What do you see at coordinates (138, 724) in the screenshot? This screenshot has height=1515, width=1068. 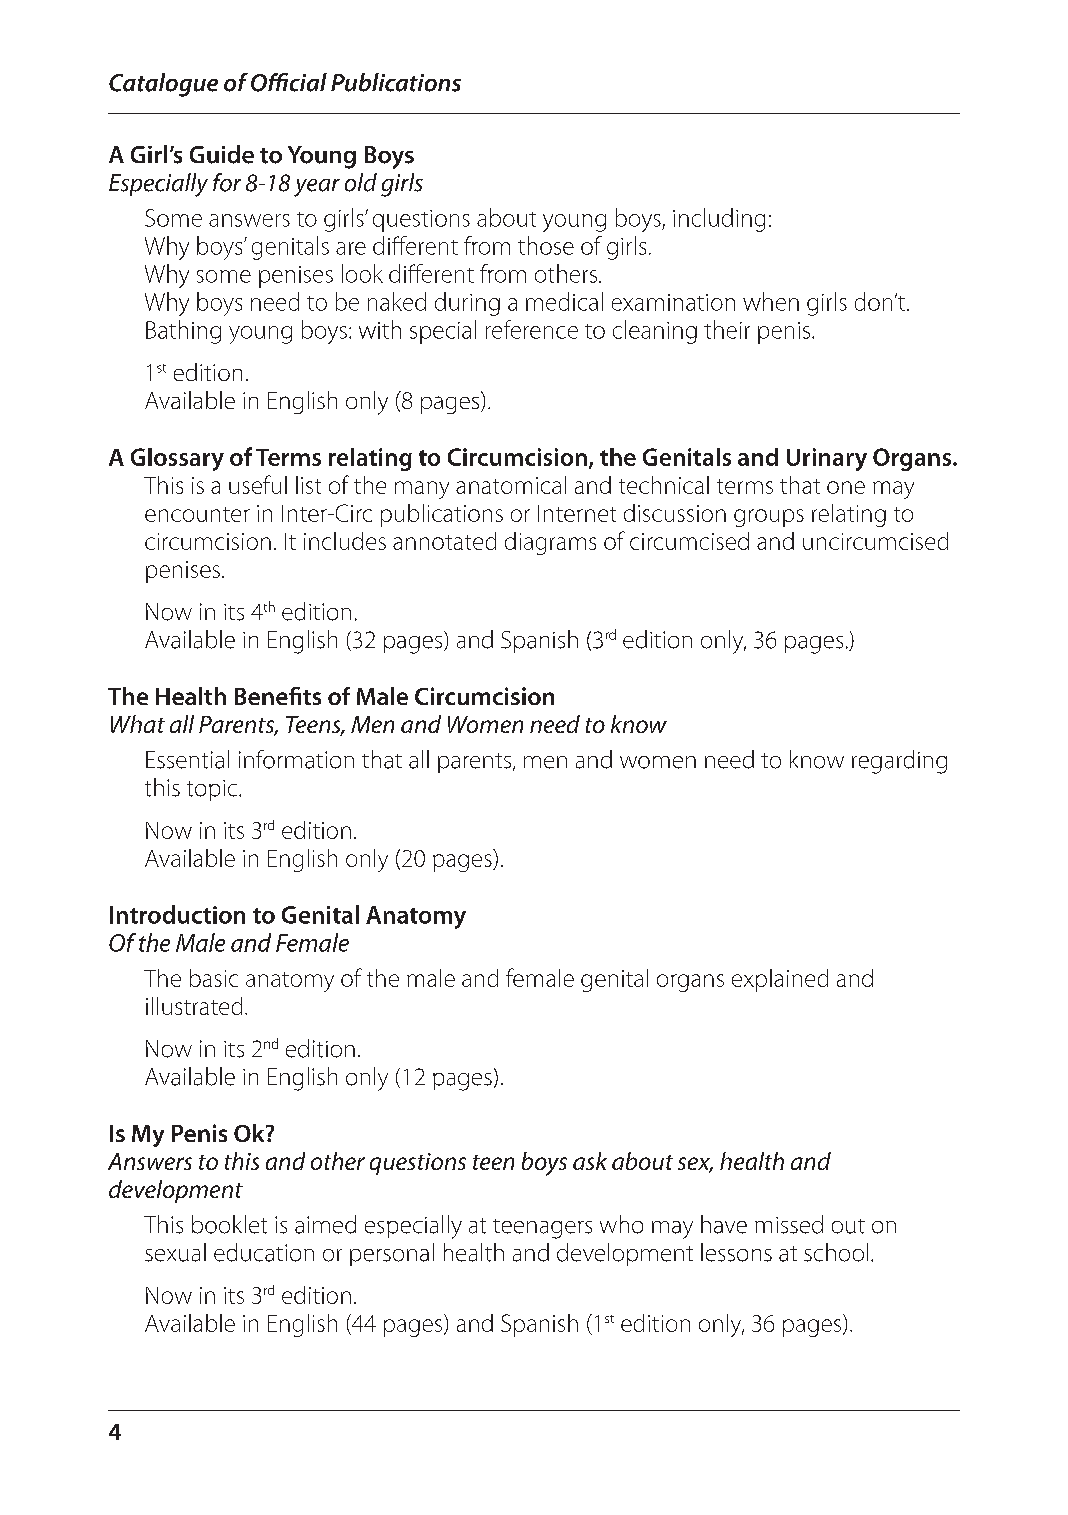 I see `What` at bounding box center [138, 724].
